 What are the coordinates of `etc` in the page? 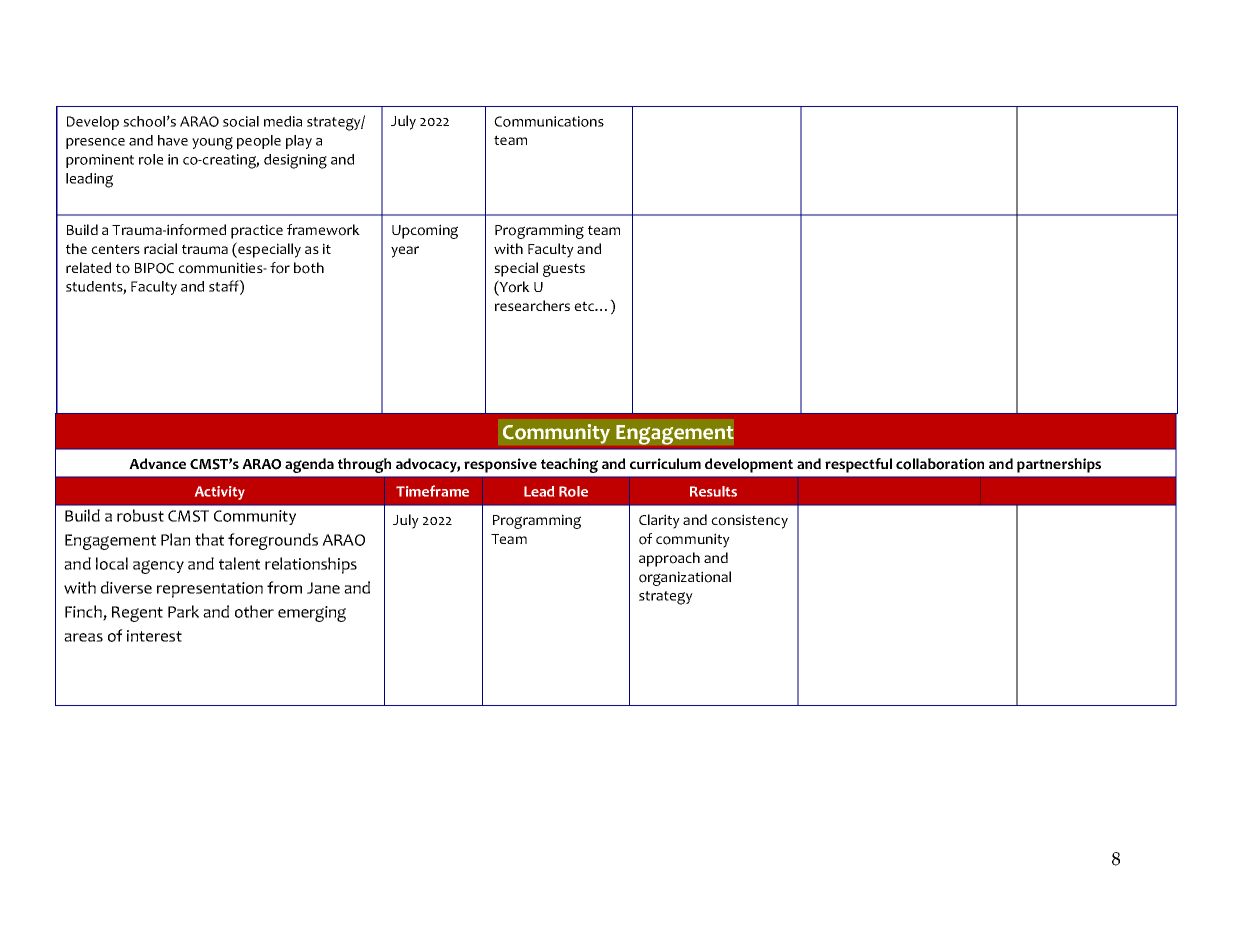 It's located at (585, 306).
